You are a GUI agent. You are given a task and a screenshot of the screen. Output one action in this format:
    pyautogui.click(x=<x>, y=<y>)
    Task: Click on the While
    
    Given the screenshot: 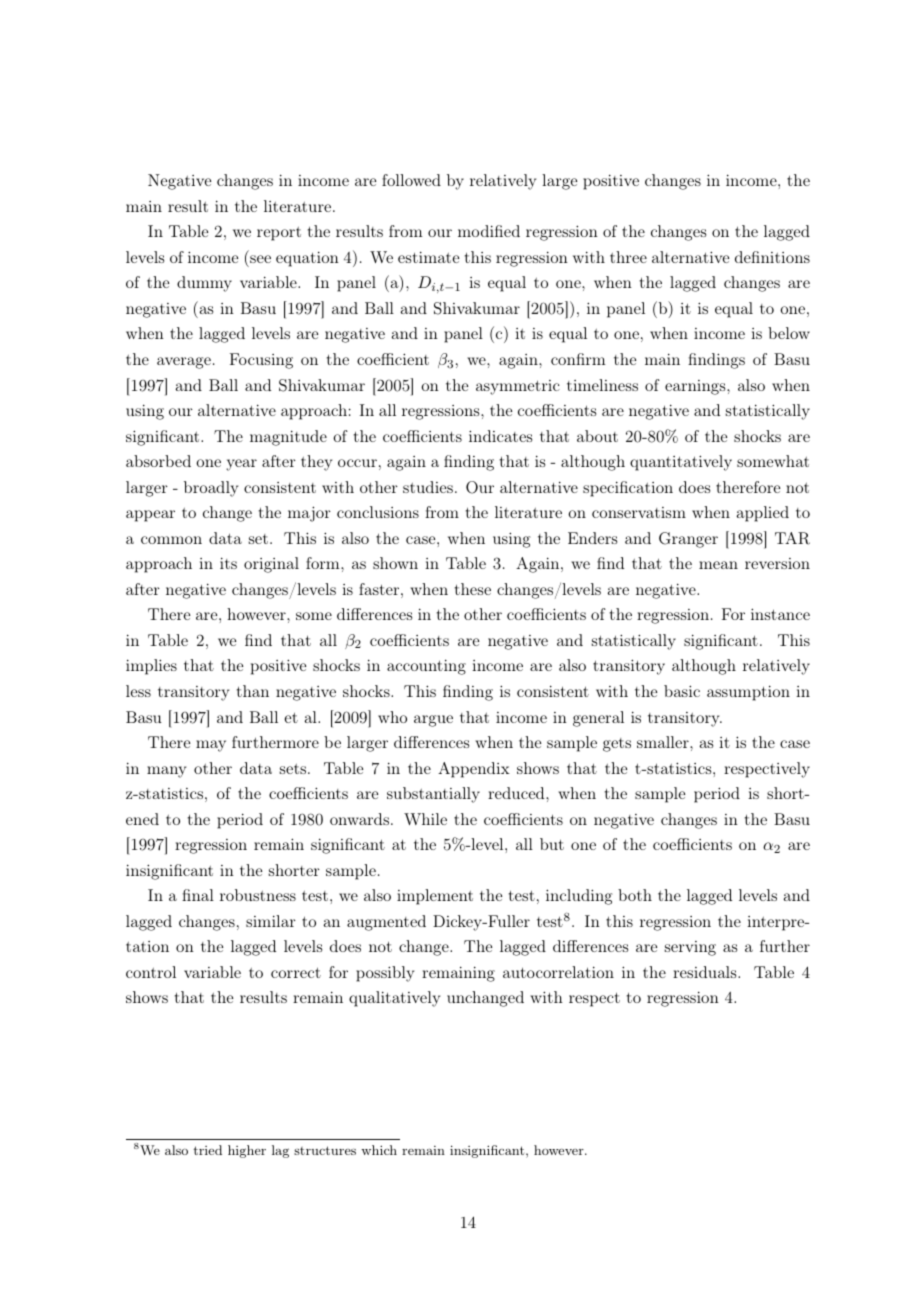 What is the action you would take?
    pyautogui.click(x=425, y=819)
